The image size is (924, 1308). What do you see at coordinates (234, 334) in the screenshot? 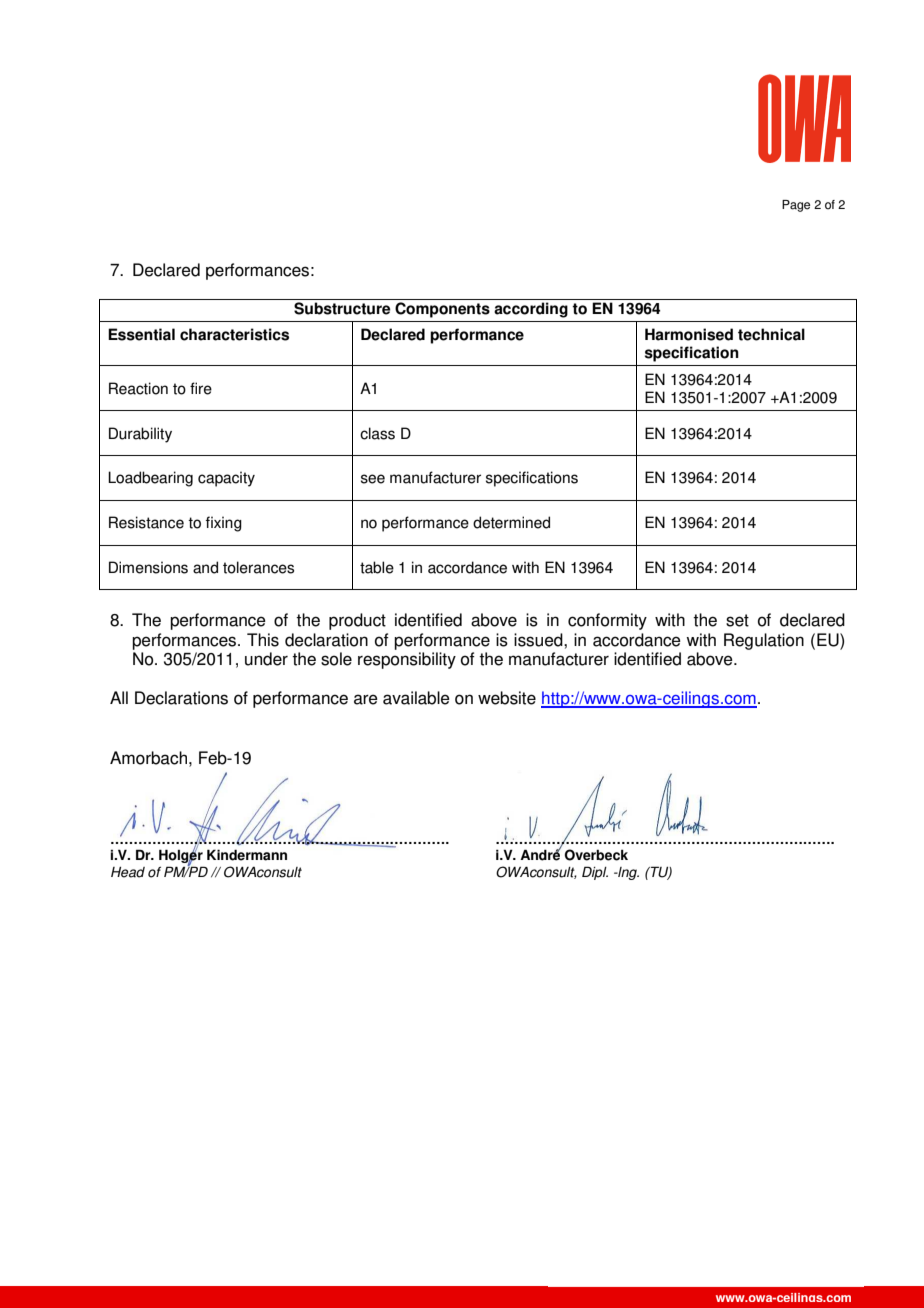
I see `characteristics` at bounding box center [234, 334].
